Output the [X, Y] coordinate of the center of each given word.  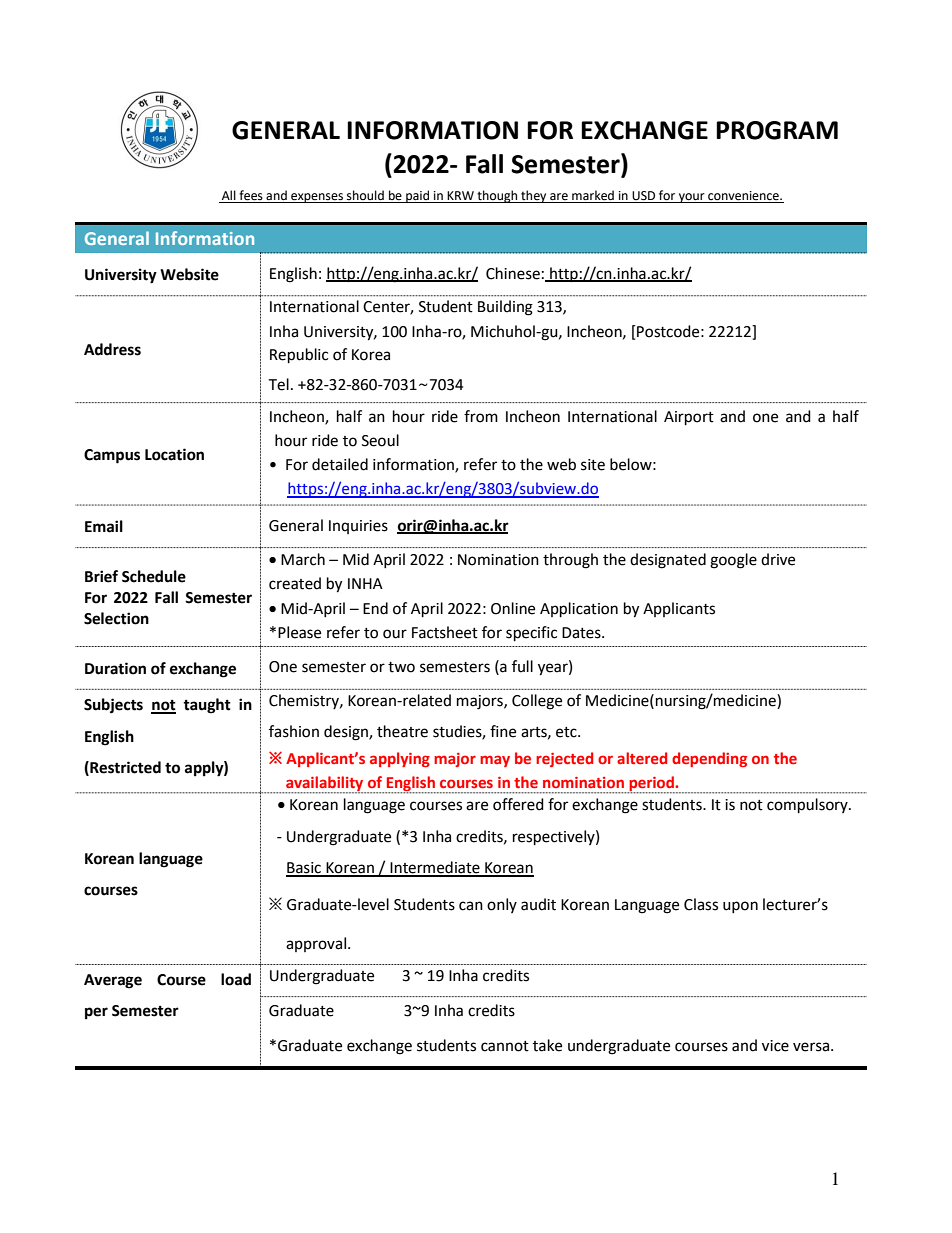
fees [251, 196]
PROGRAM [777, 130]
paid [418, 196]
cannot [505, 1046]
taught [207, 706]
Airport [689, 418]
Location [174, 454]
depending [709, 759]
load [236, 979]
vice [775, 1046]
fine [503, 731]
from [481, 416]
